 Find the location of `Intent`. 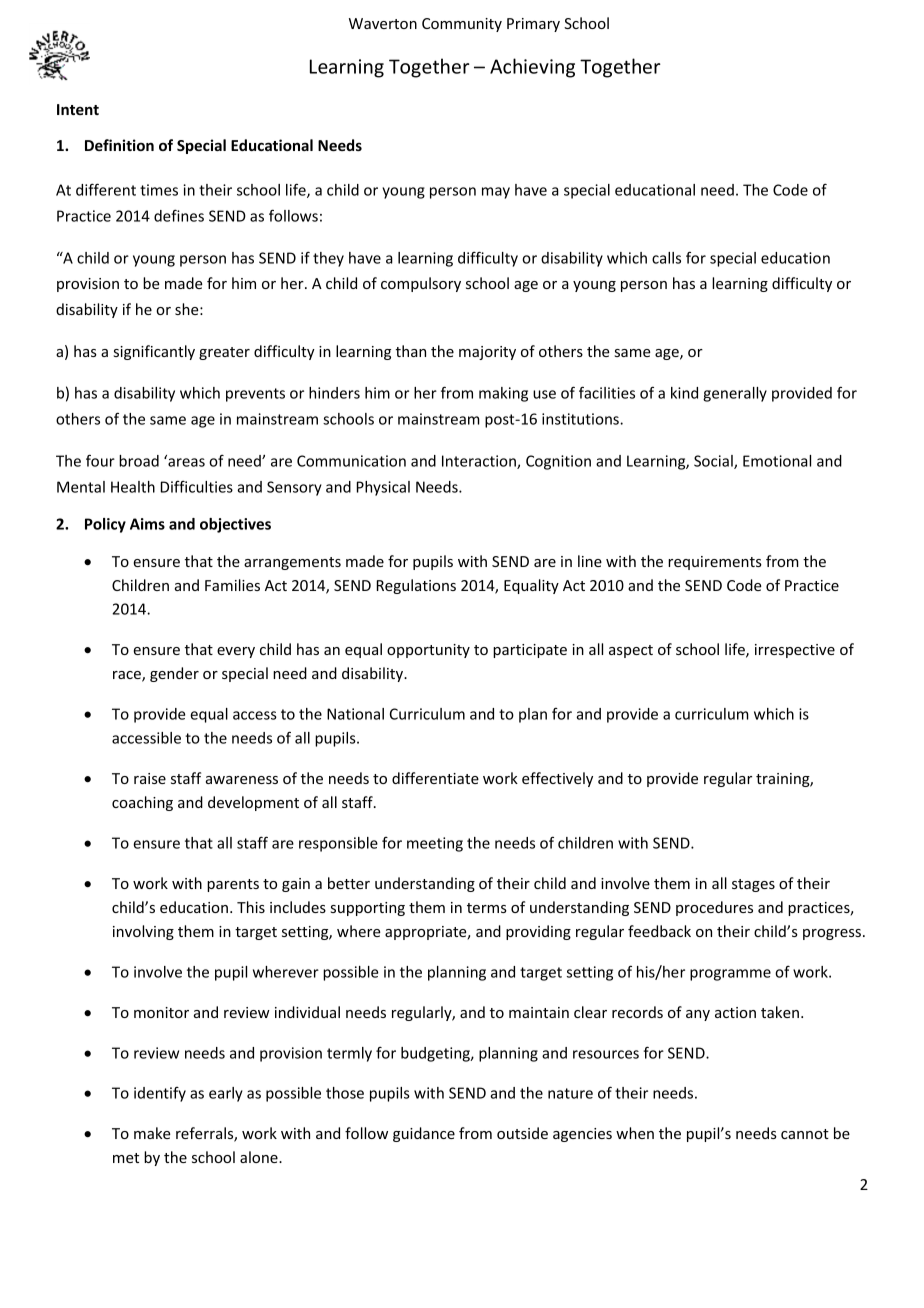

Intent is located at coordinates (78, 109).
